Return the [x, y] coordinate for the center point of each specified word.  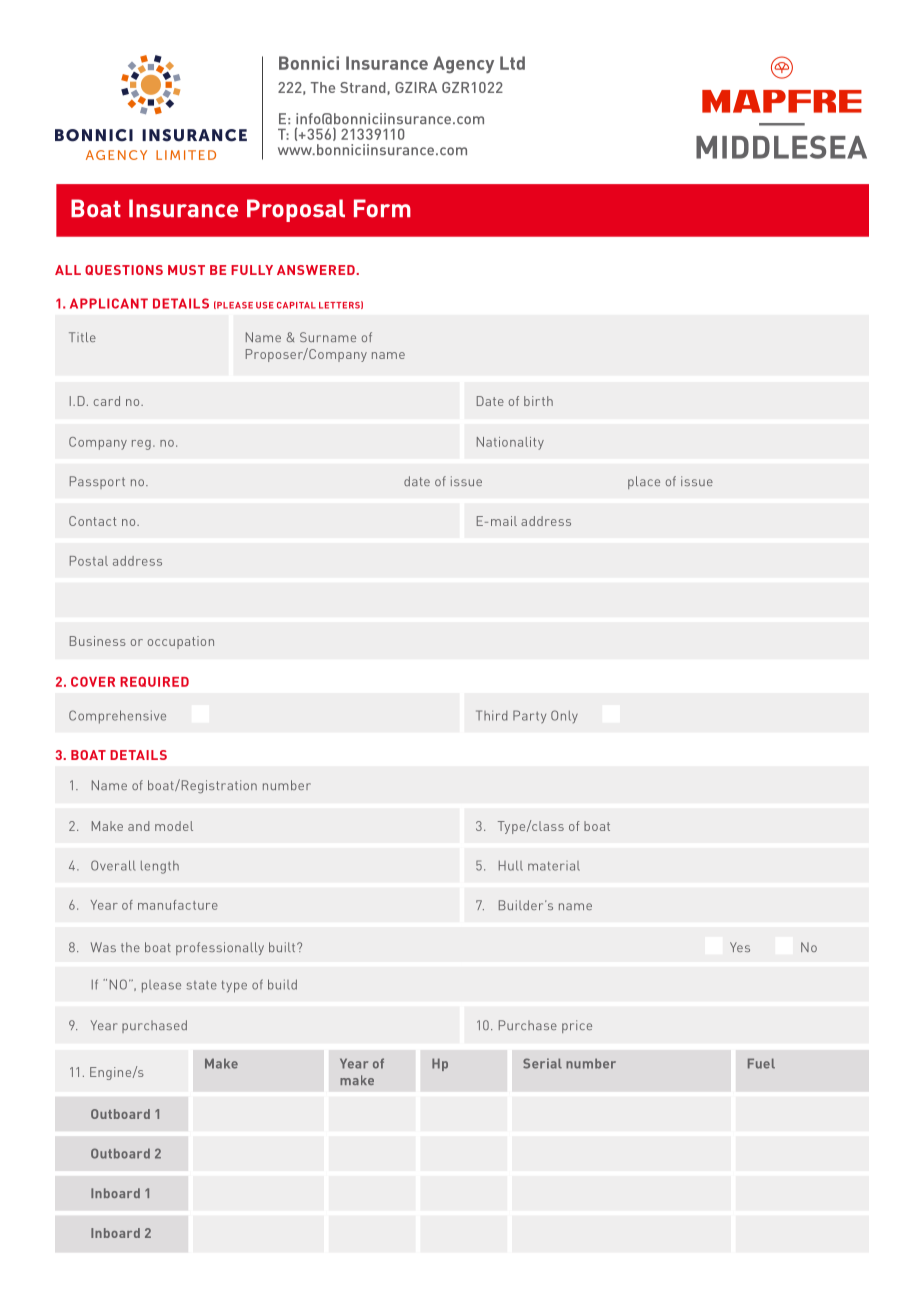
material [554, 866]
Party [529, 716]
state [202, 985]
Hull [511, 866]
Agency [463, 65]
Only [564, 716]
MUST [186, 270]
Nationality [510, 443]
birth [538, 401]
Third [492, 715]
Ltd [512, 63]
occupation [181, 642]
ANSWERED [317, 270]
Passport [97, 482]
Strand [363, 87]
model [174, 826]
